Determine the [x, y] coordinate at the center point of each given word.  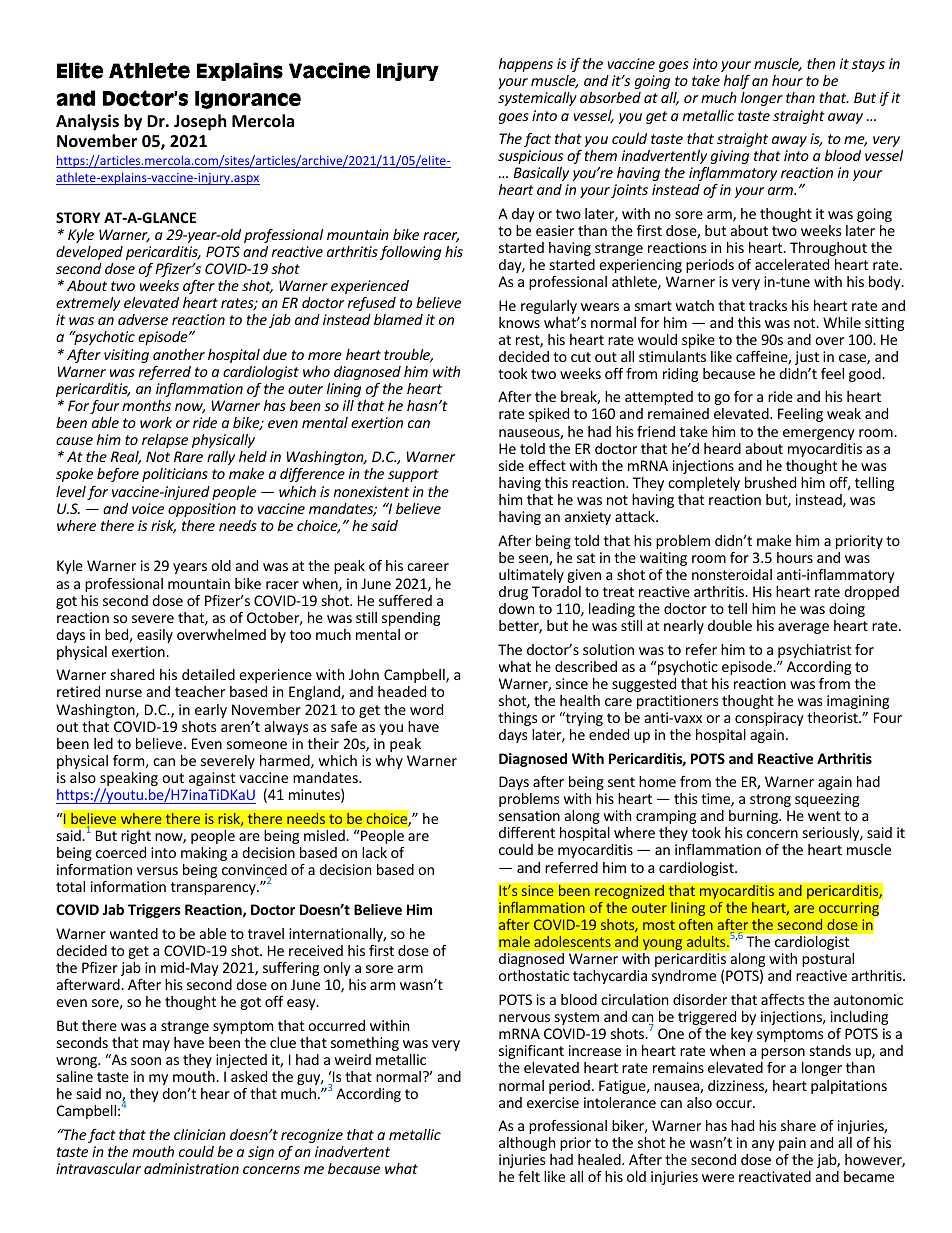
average [803, 628]
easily [155, 636]
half [737, 82]
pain [792, 1144]
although [527, 1144]
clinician [200, 1134]
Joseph [200, 122]
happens [526, 65]
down [516, 608]
